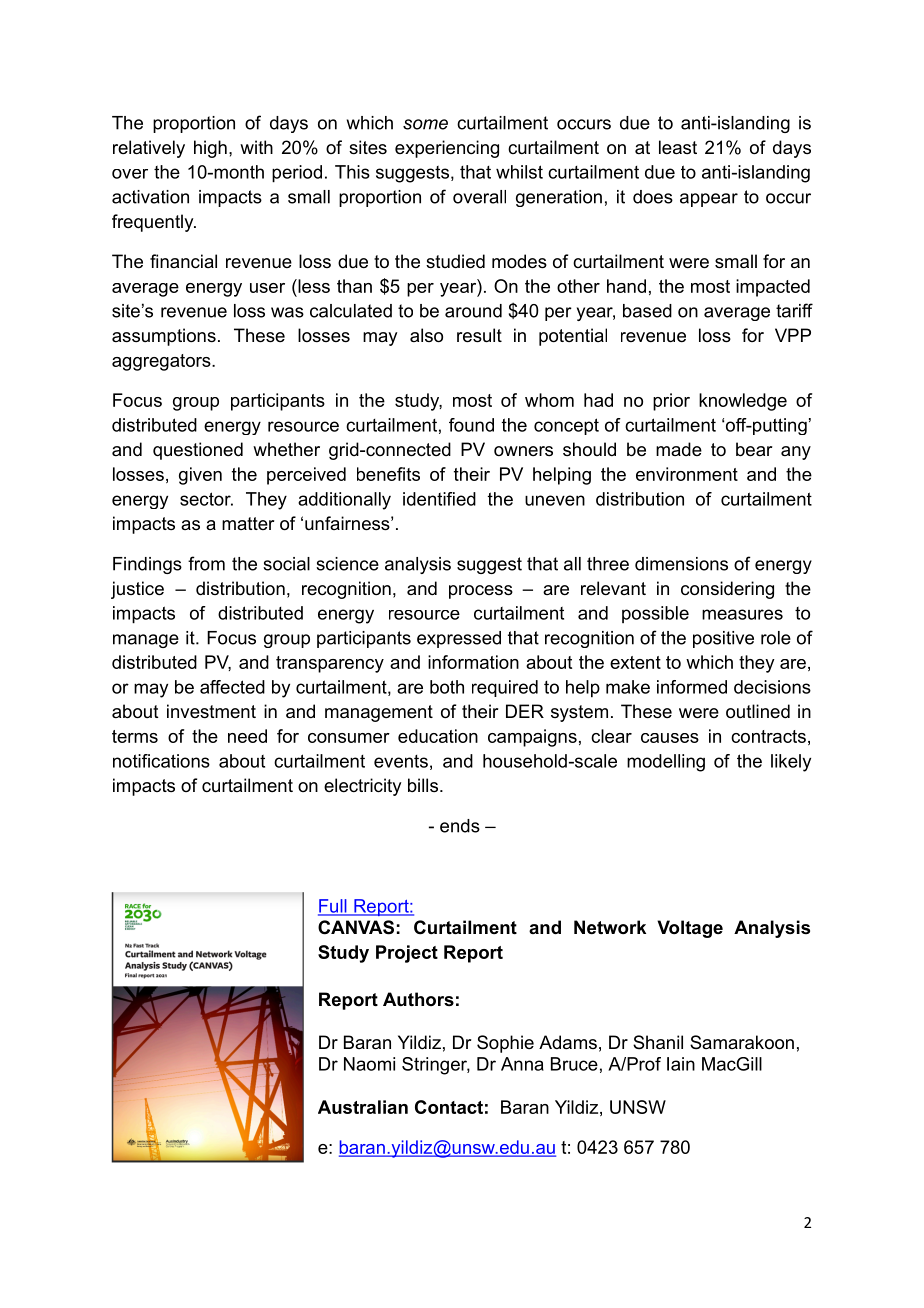 The image size is (924, 1308). What do you see at coordinates (210, 149) in the screenshot?
I see `high` at bounding box center [210, 149].
